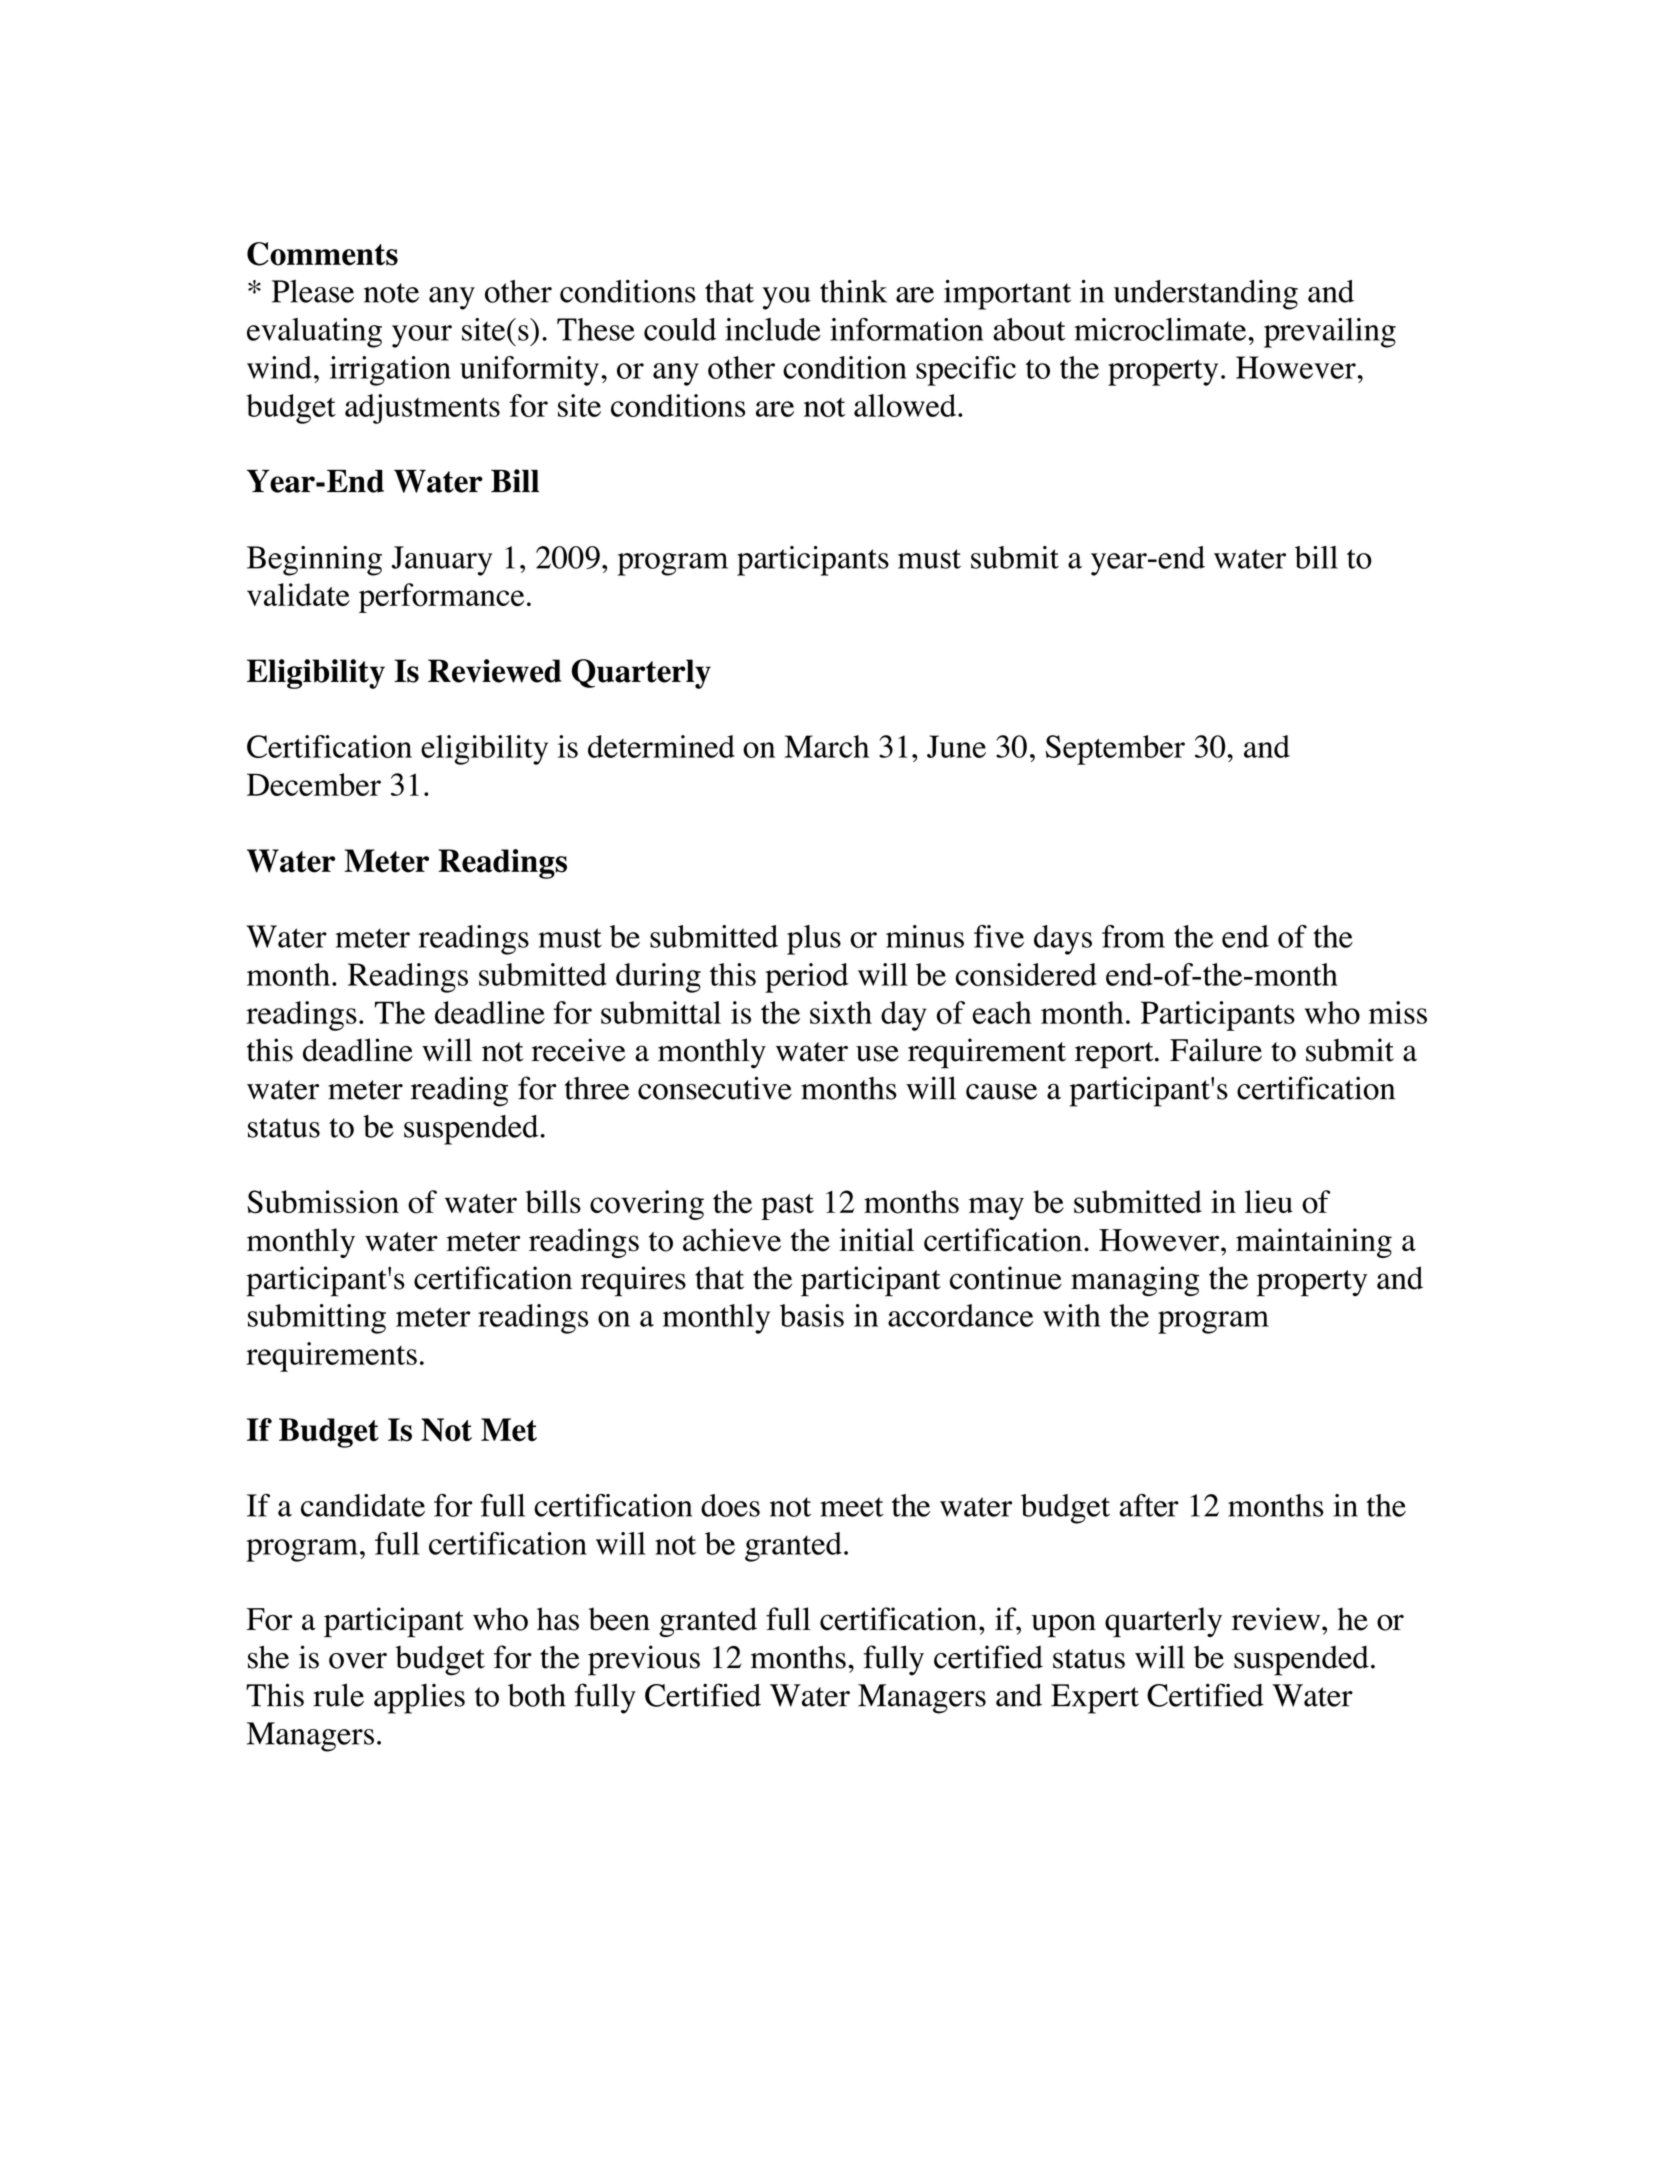 Image resolution: width=1675 pixels, height=2168 pixels. I want to click on note, so click(391, 293).
